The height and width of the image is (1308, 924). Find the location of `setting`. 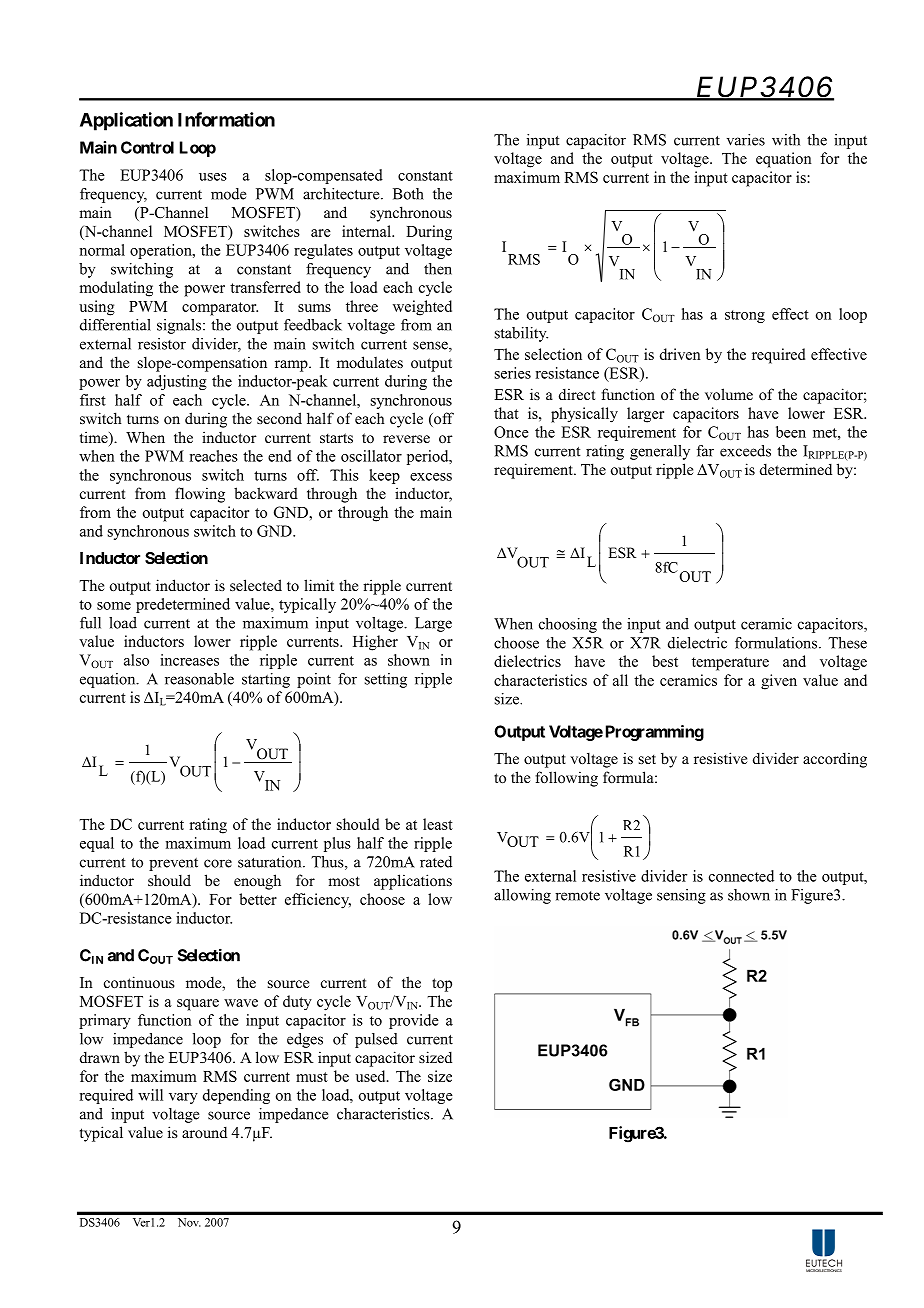

setting is located at coordinates (386, 680).
